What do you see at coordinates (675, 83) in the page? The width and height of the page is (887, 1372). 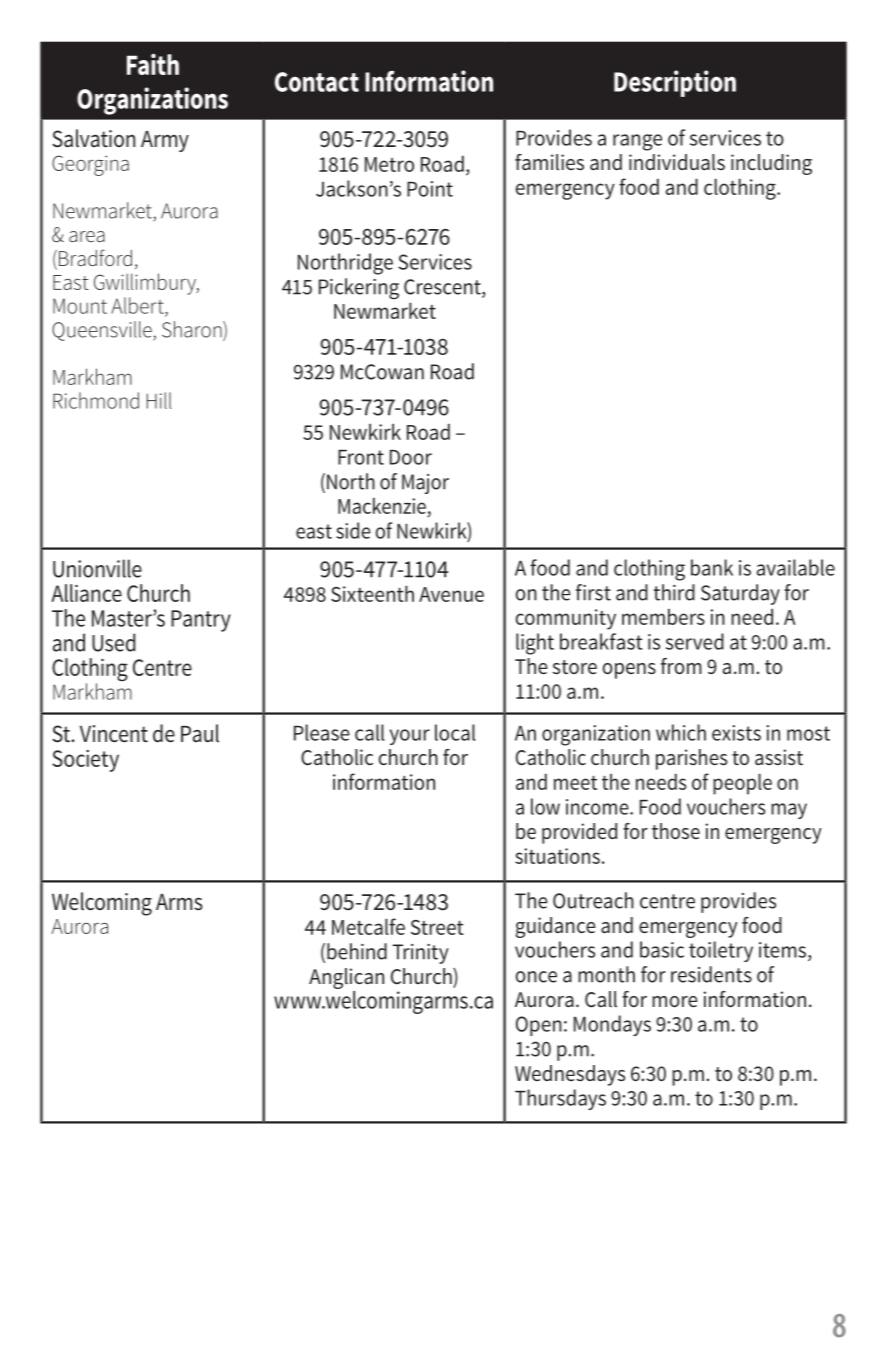 I see `Description` at bounding box center [675, 83].
